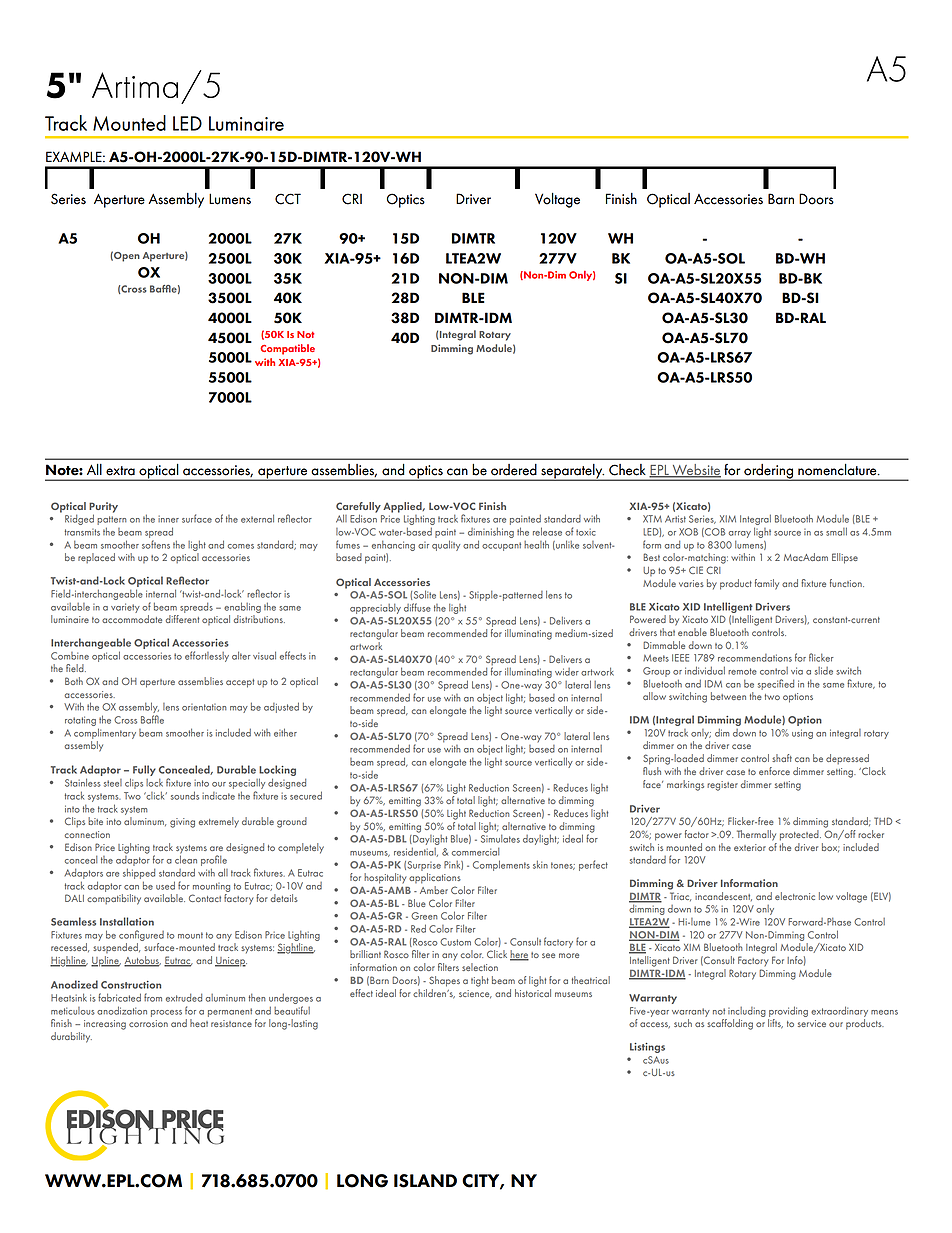 This screenshot has width=952, height=1233. What do you see at coordinates (288, 199) in the screenshot?
I see `CCT` at bounding box center [288, 199].
